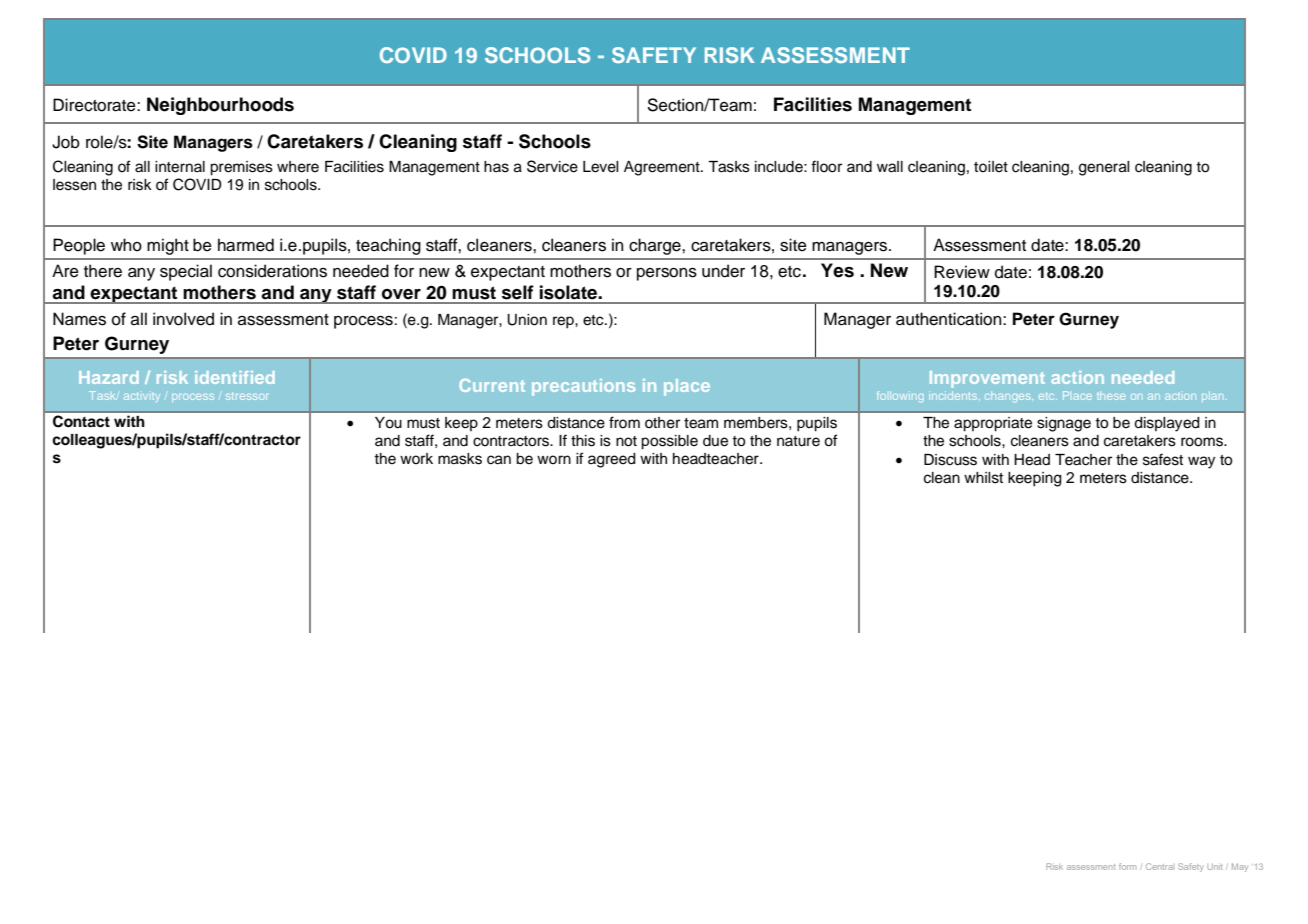 The height and width of the screenshot is (924, 1308). What do you see at coordinates (1215, 867) in the screenshot?
I see `Unit` at bounding box center [1215, 867].
